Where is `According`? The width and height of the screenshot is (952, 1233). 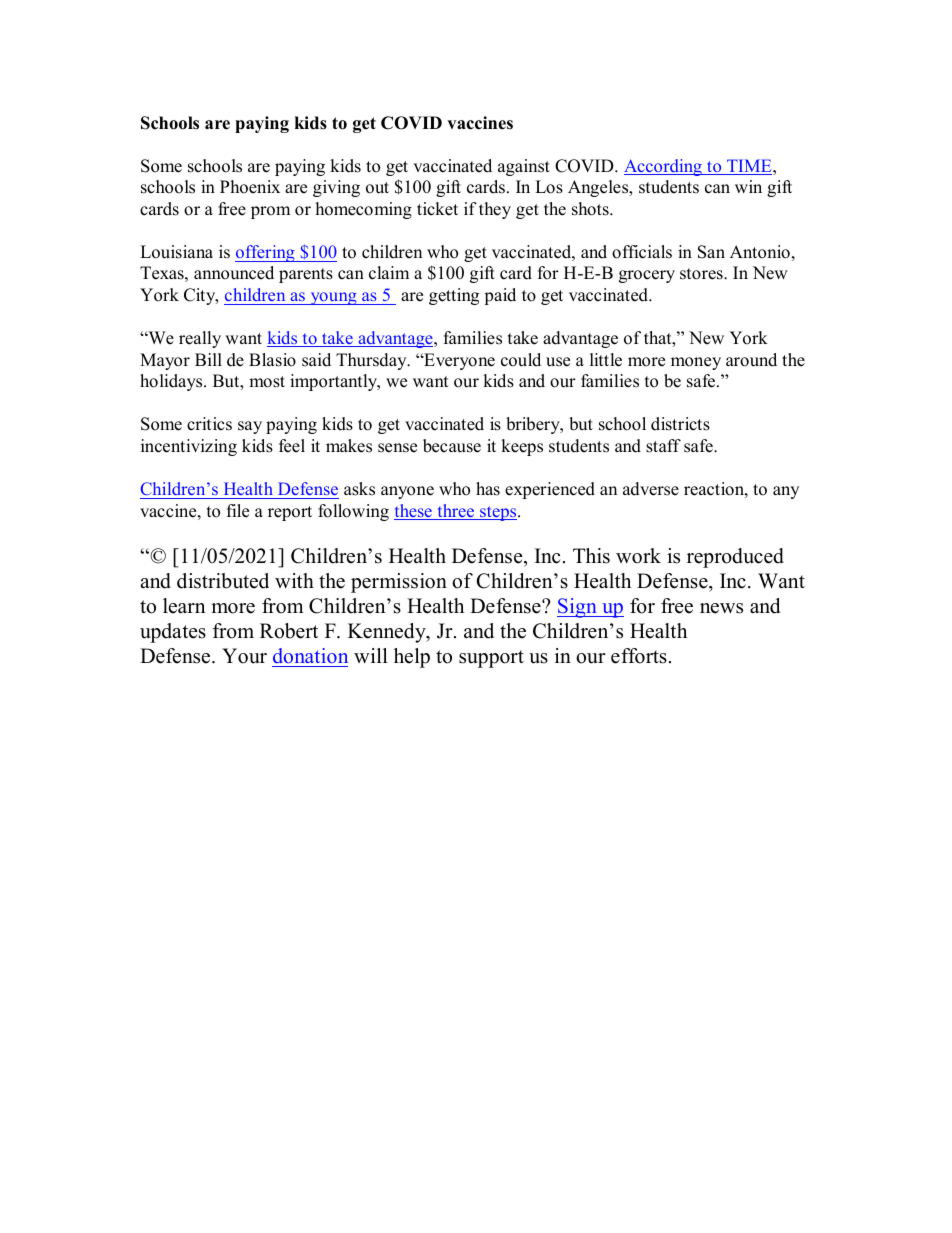
According is located at coordinates (664, 167).
